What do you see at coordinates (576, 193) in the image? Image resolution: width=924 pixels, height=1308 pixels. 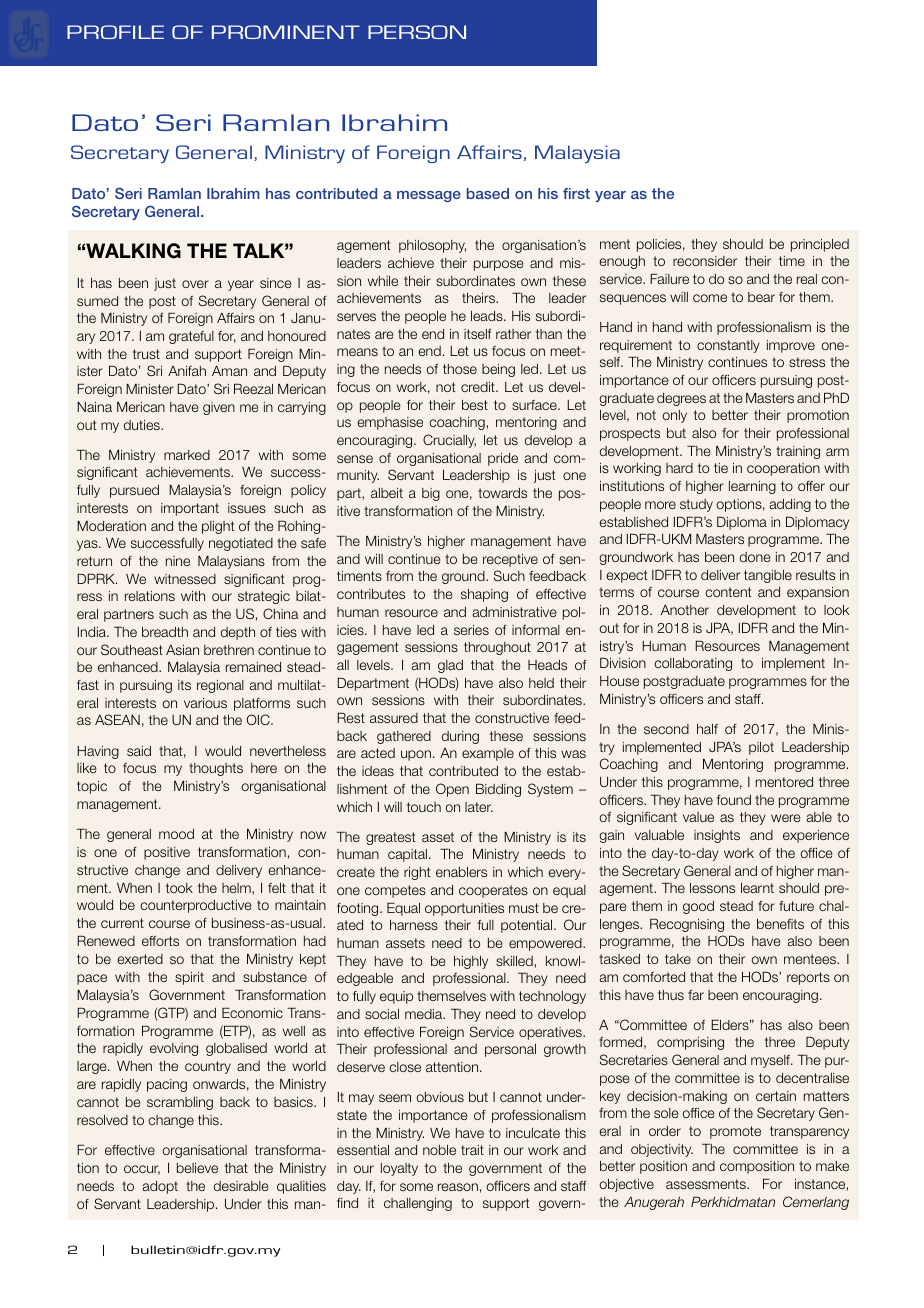 I see `first` at bounding box center [576, 193].
